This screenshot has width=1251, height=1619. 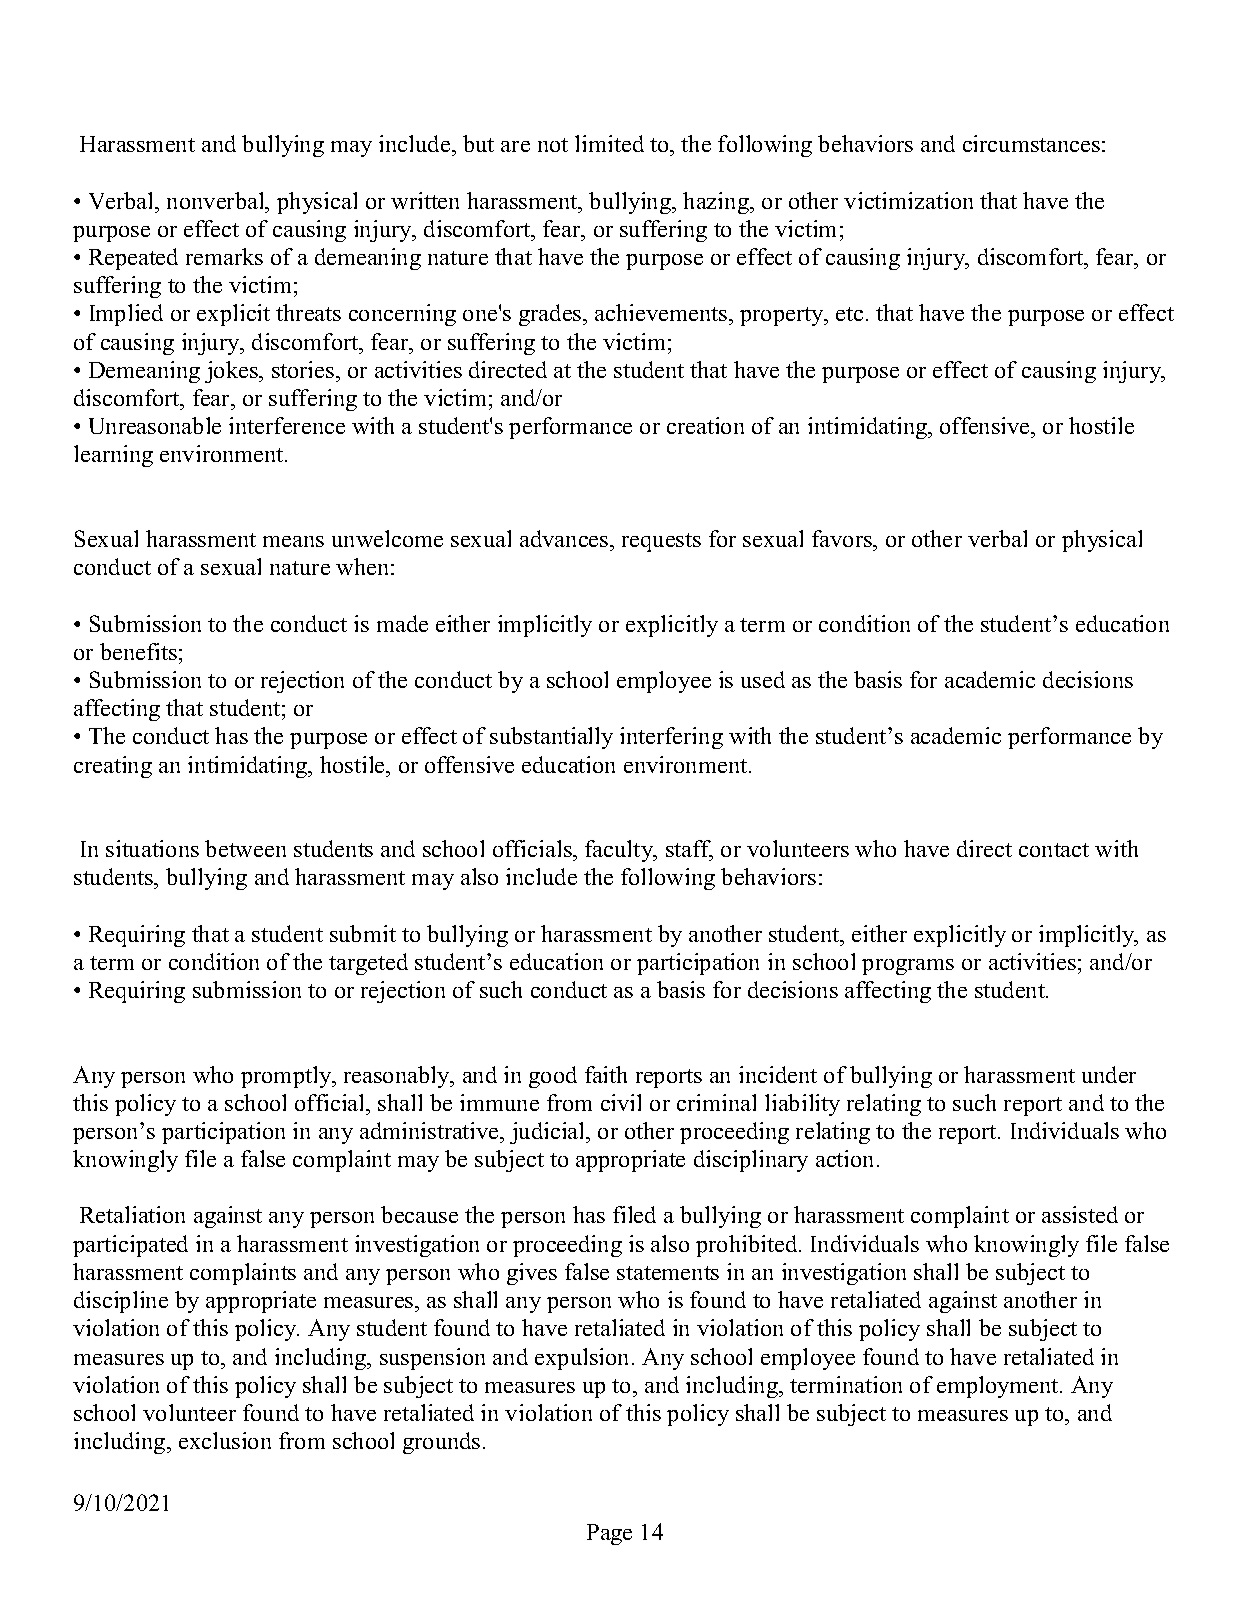 I want to click on judicial, so click(x=549, y=1133).
